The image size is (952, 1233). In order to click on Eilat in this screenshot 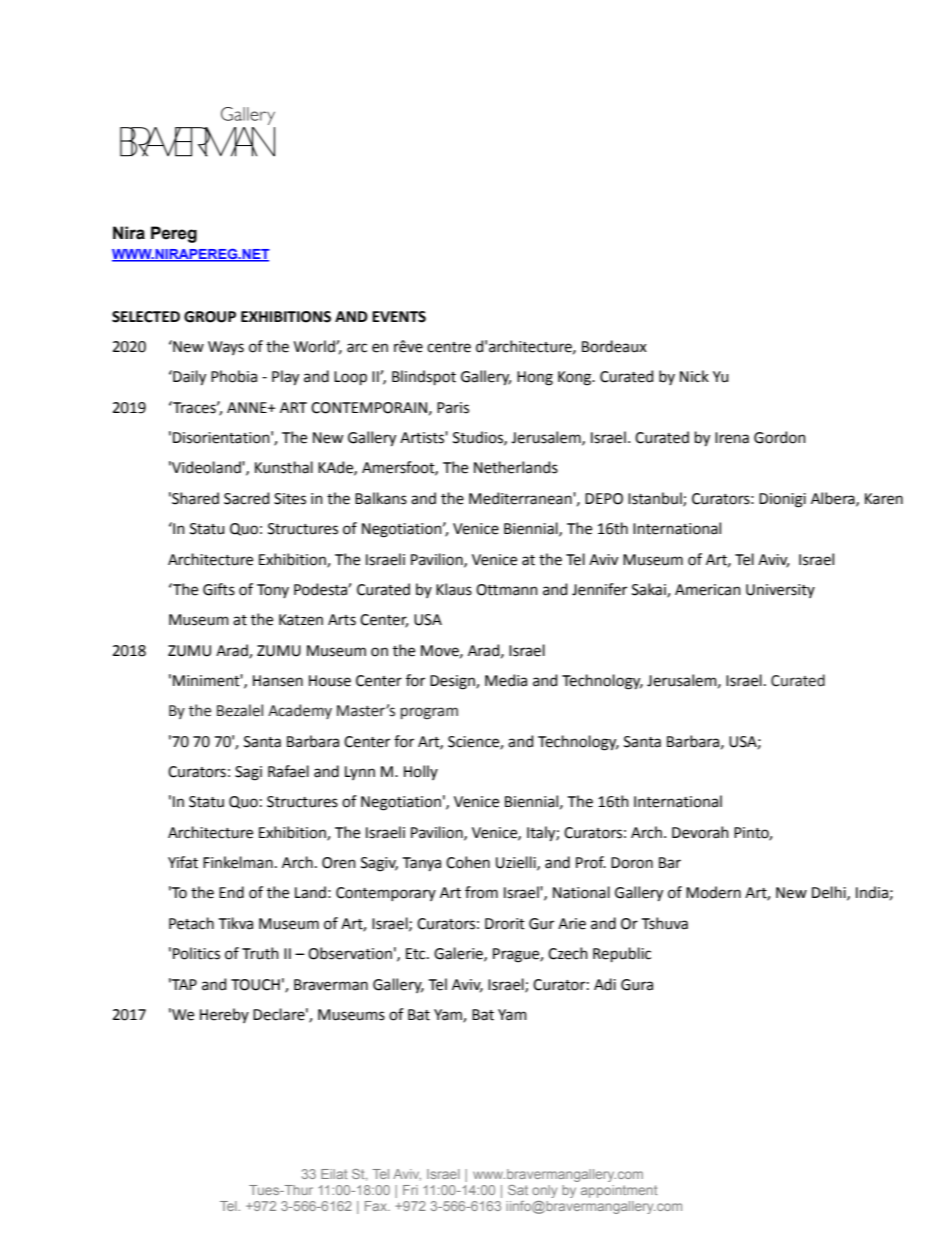, I will do `click(334, 1174)`.
